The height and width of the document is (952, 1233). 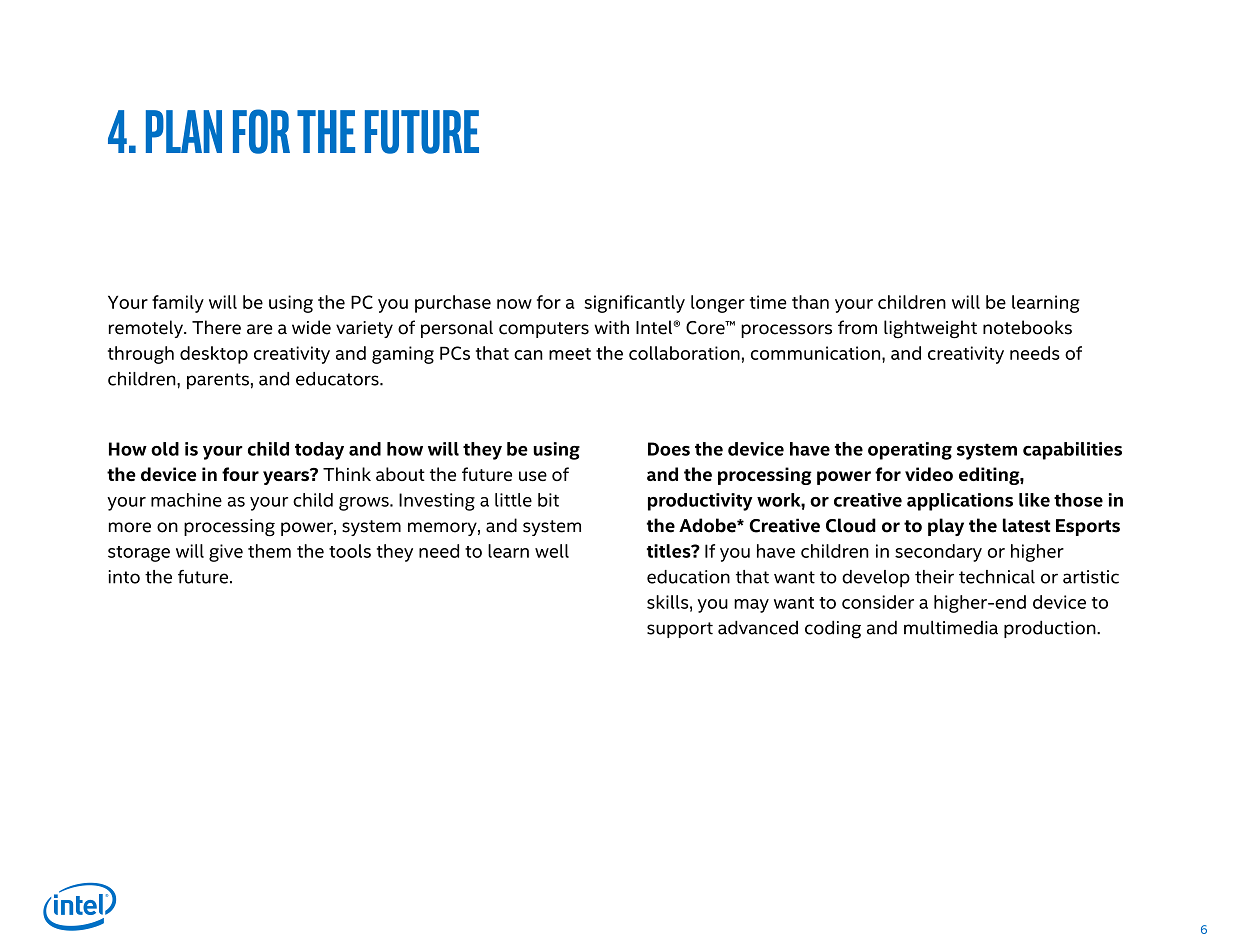 What do you see at coordinates (1051, 629) in the document?
I see `production` at bounding box center [1051, 629].
